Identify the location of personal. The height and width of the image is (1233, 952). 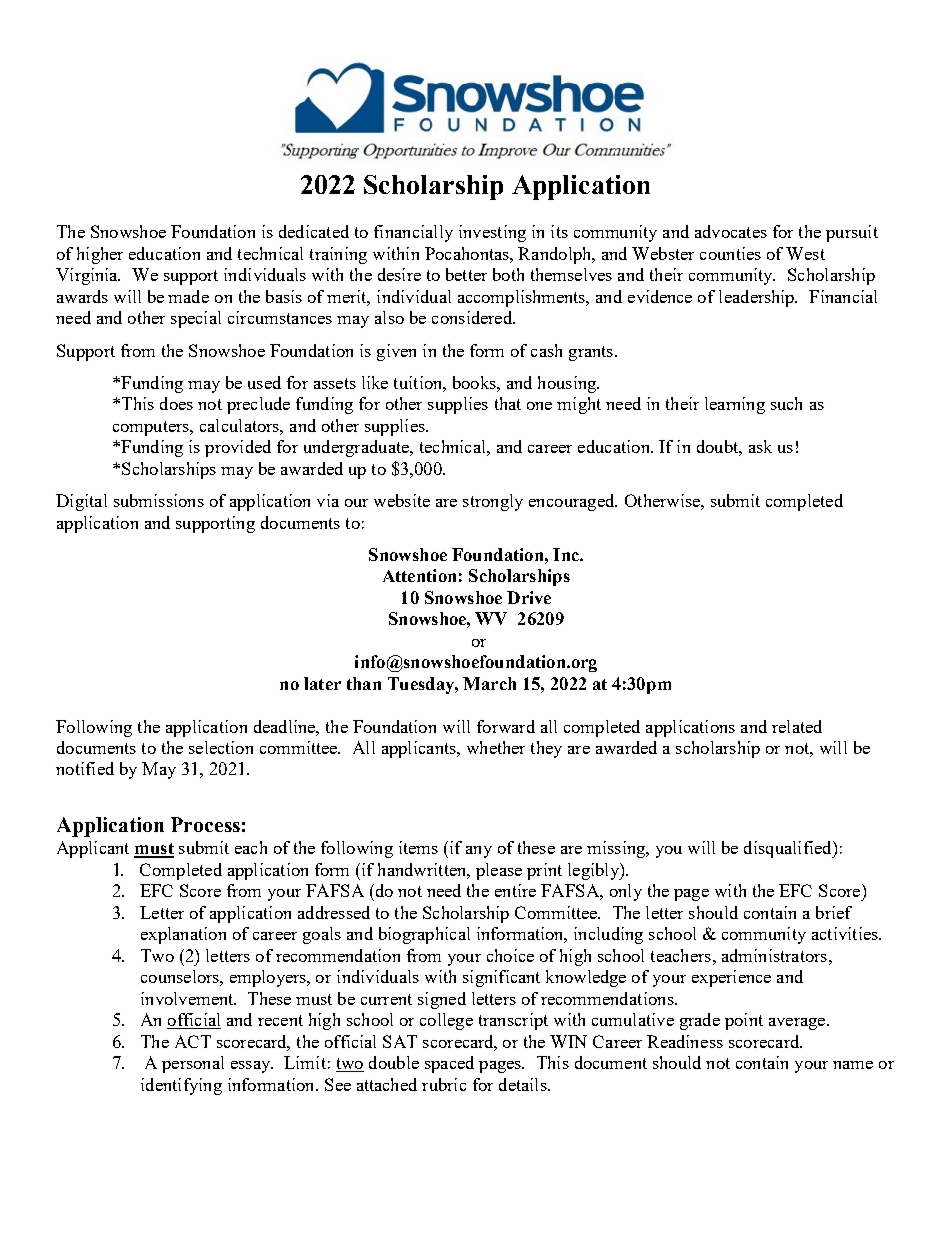
(193, 1064).
